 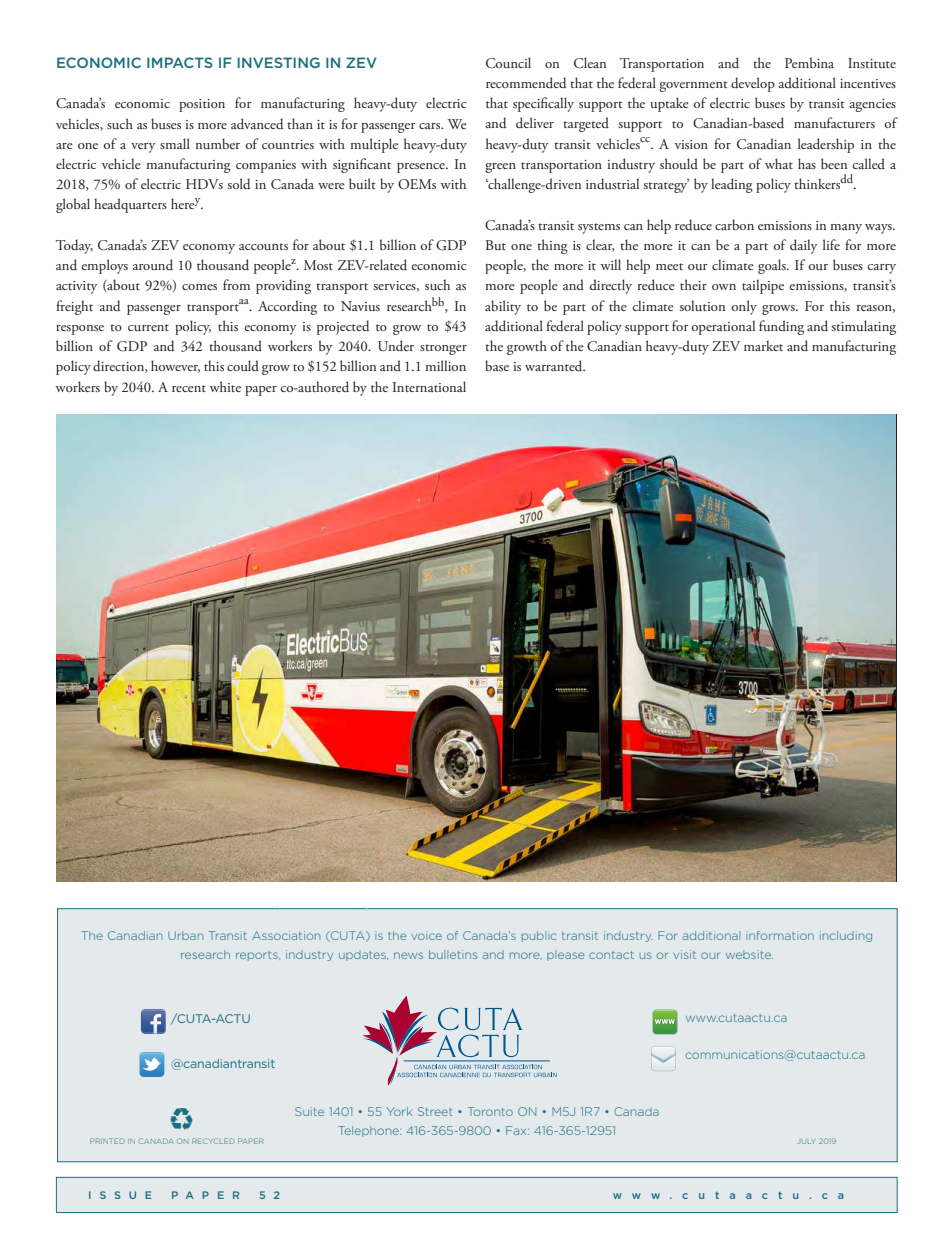 What do you see at coordinates (426, 935) in the screenshot?
I see `voice` at bounding box center [426, 935].
